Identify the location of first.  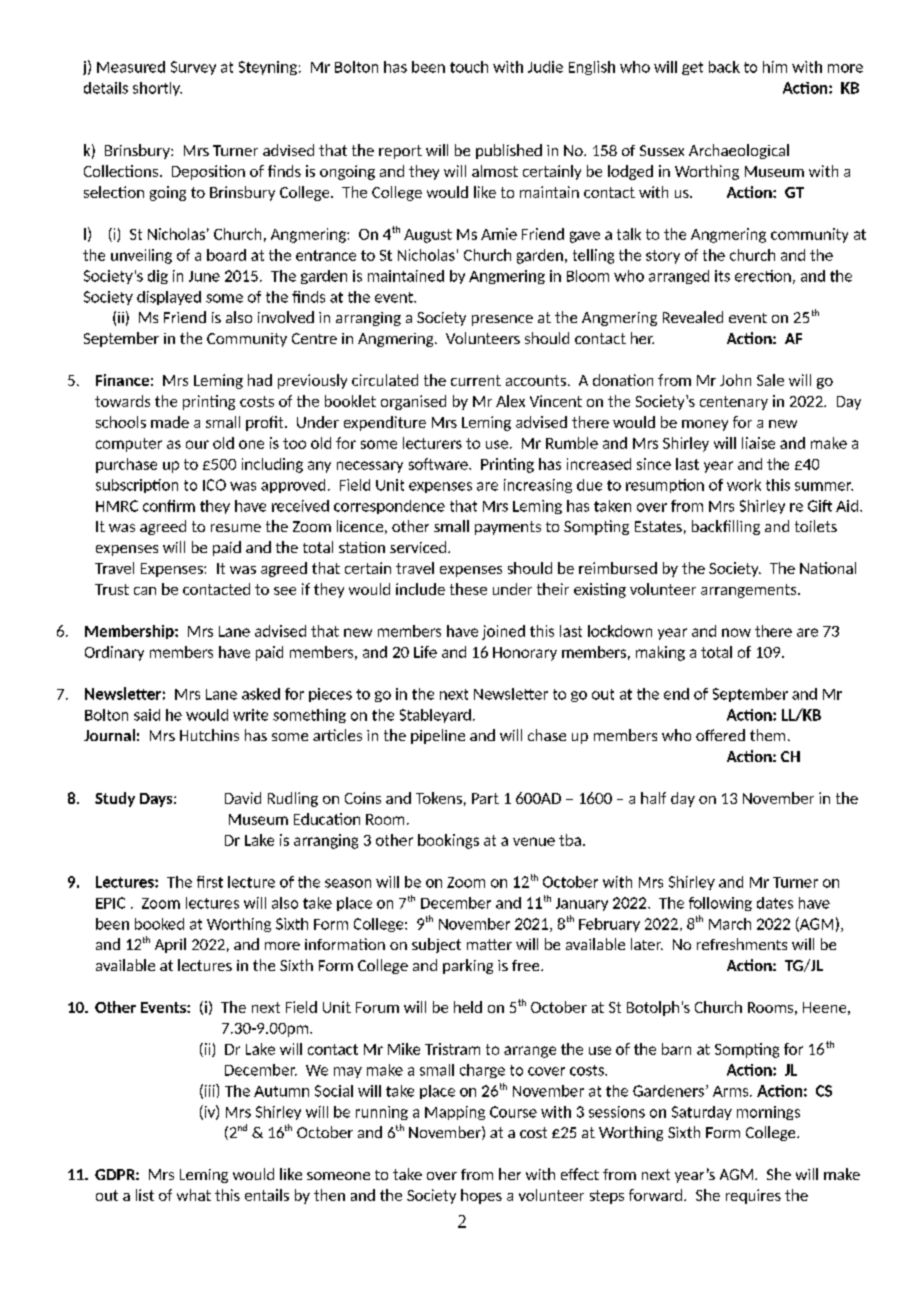
(210, 882).
